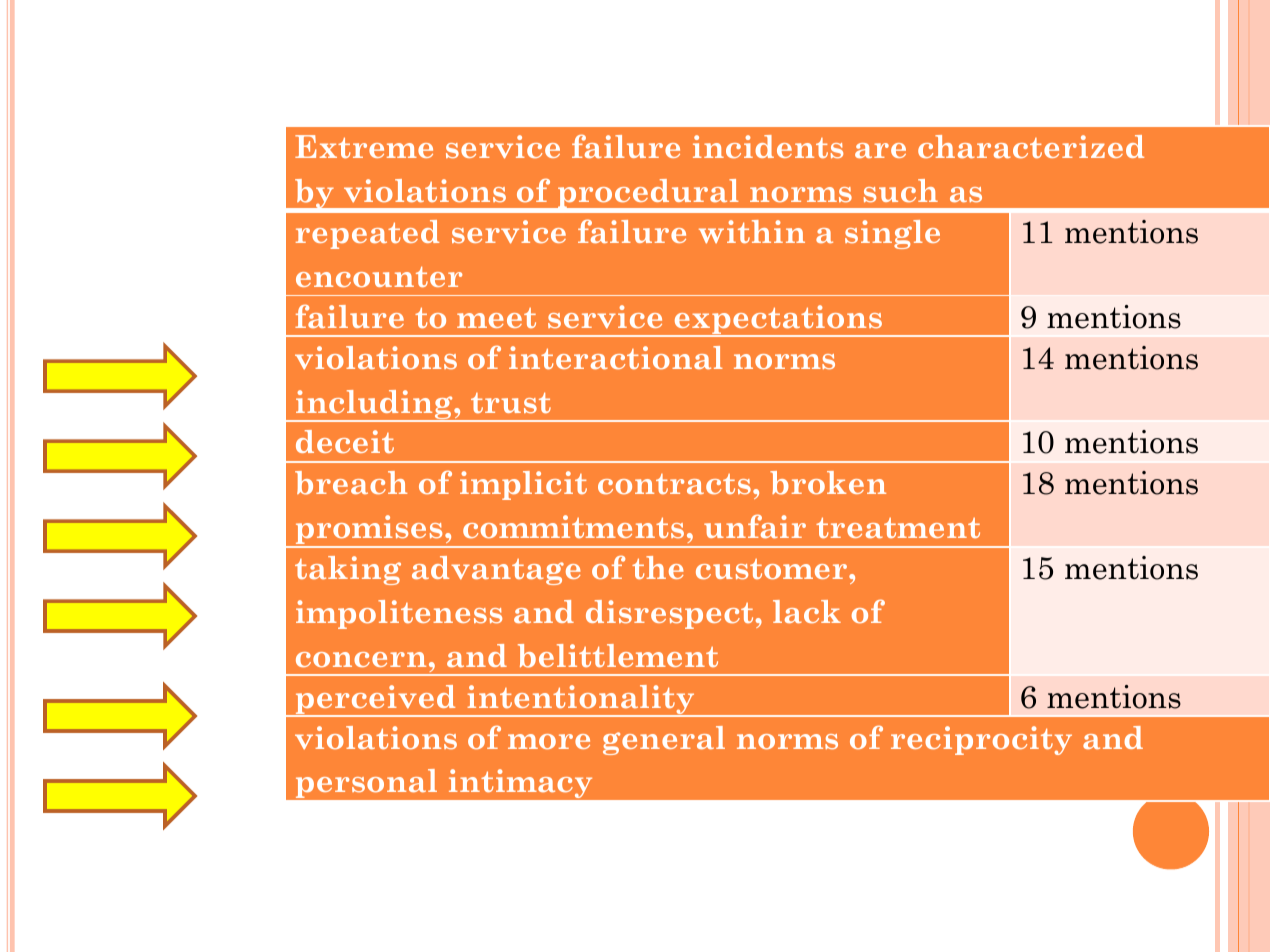  I want to click on Extreme, so click(364, 146).
